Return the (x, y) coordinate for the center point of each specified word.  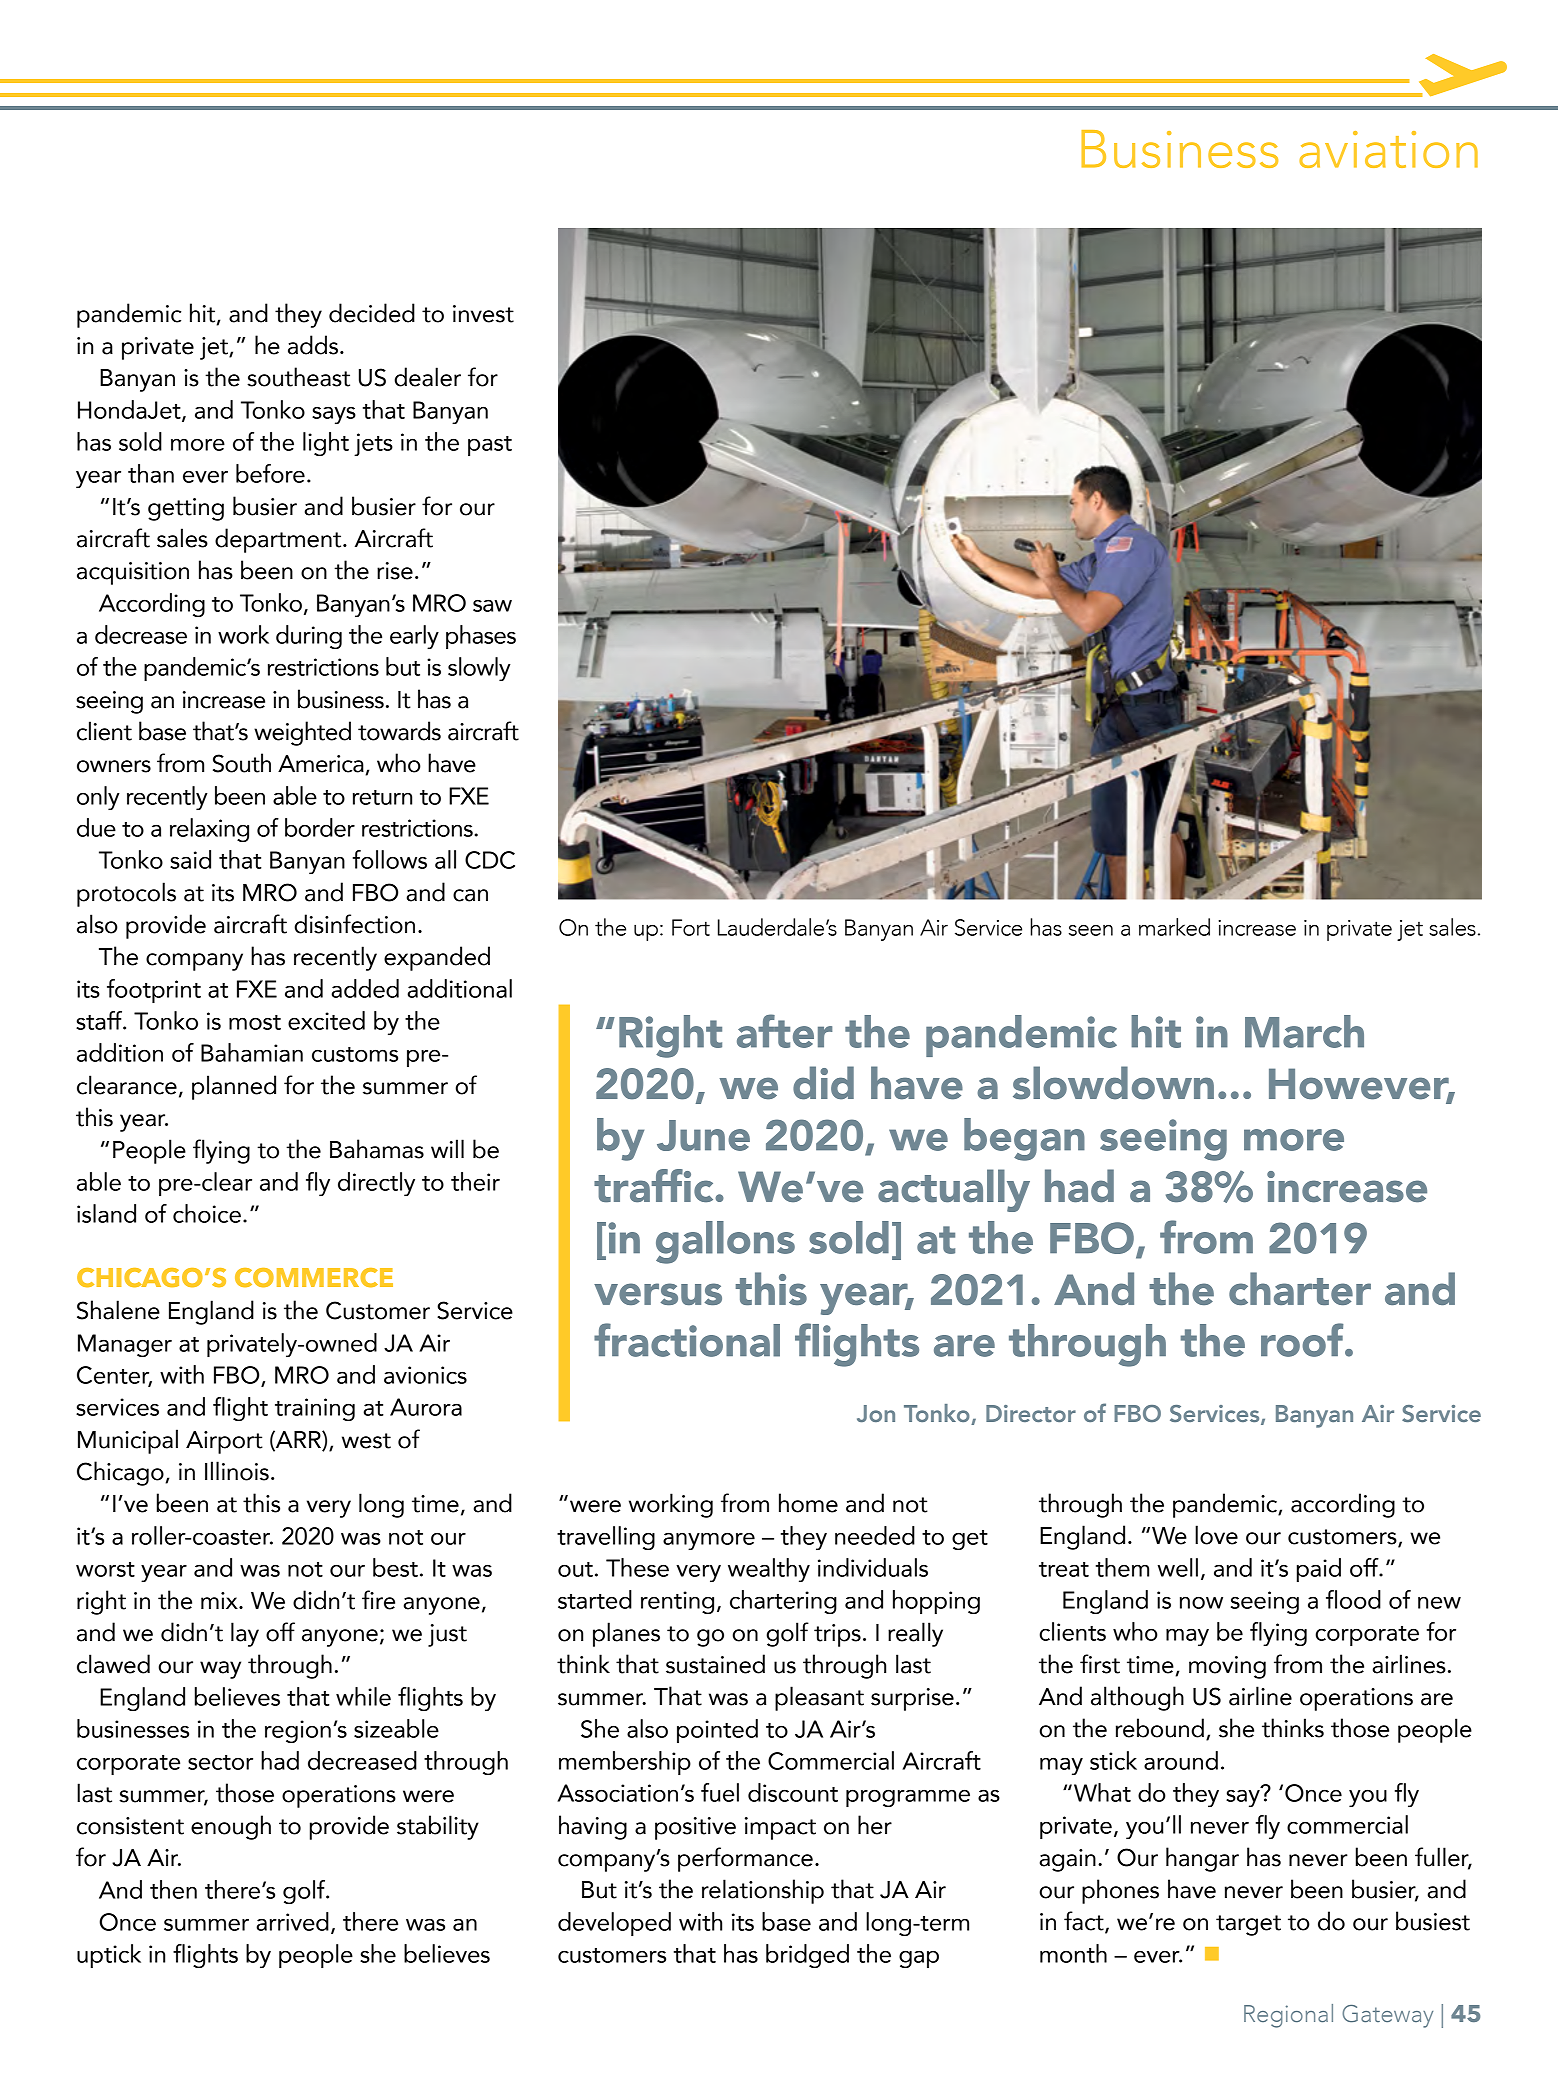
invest (483, 314)
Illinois (237, 1471)
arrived (292, 1921)
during (309, 637)
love (1216, 1535)
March (1304, 1031)
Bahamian (252, 1052)
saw (492, 606)
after (784, 1031)
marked (1174, 927)
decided (372, 313)
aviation (1388, 149)
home (808, 1503)
